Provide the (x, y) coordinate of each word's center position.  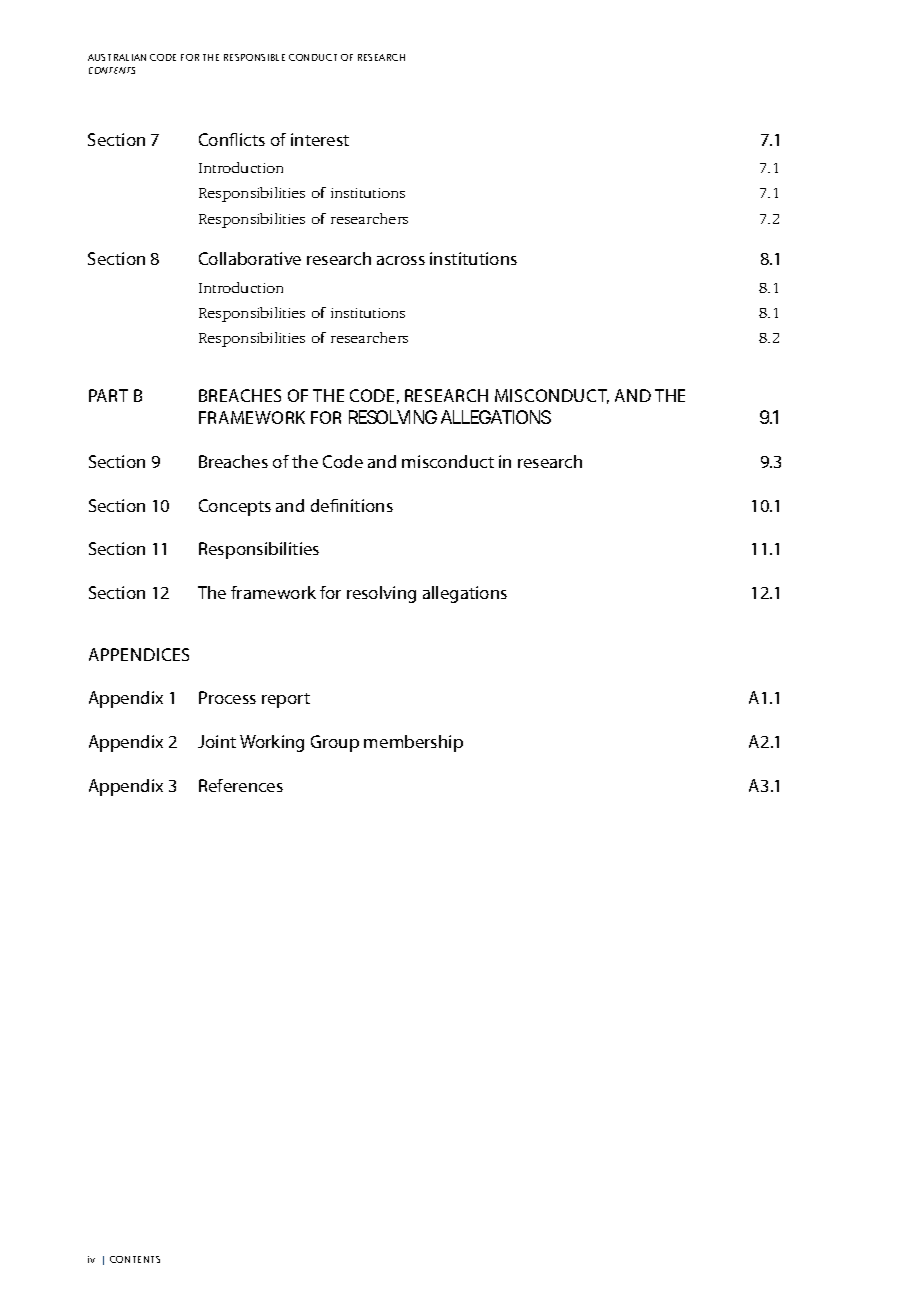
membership (413, 743)
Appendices (139, 654)
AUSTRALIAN (117, 57)
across (401, 260)
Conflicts (232, 139)
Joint (217, 741)
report (286, 700)
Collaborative (250, 258)
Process (227, 697)
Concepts (235, 507)
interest (320, 139)
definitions (352, 505)
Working (272, 743)
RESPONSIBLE (254, 57)
